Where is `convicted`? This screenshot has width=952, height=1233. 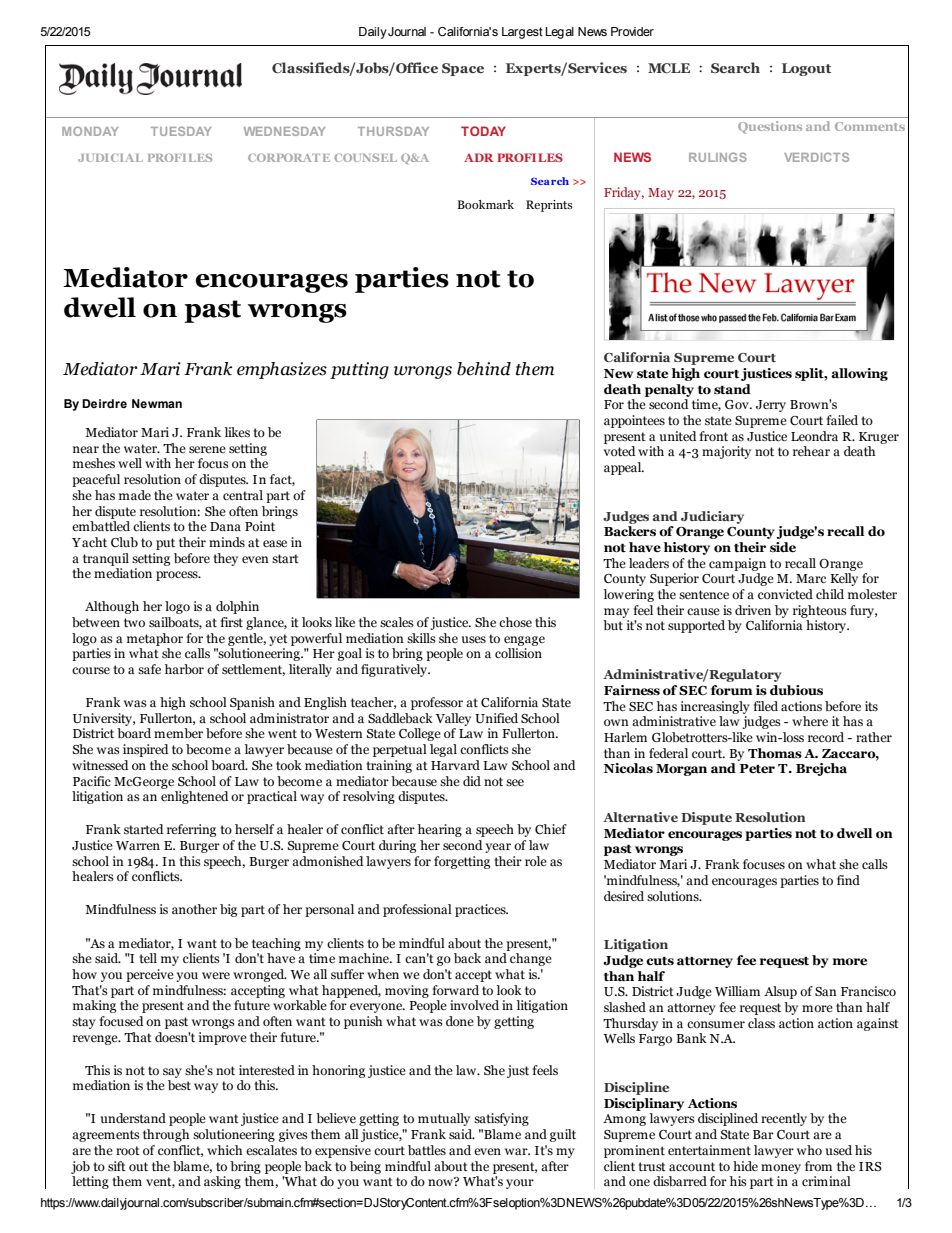 convicted is located at coordinates (785, 594).
